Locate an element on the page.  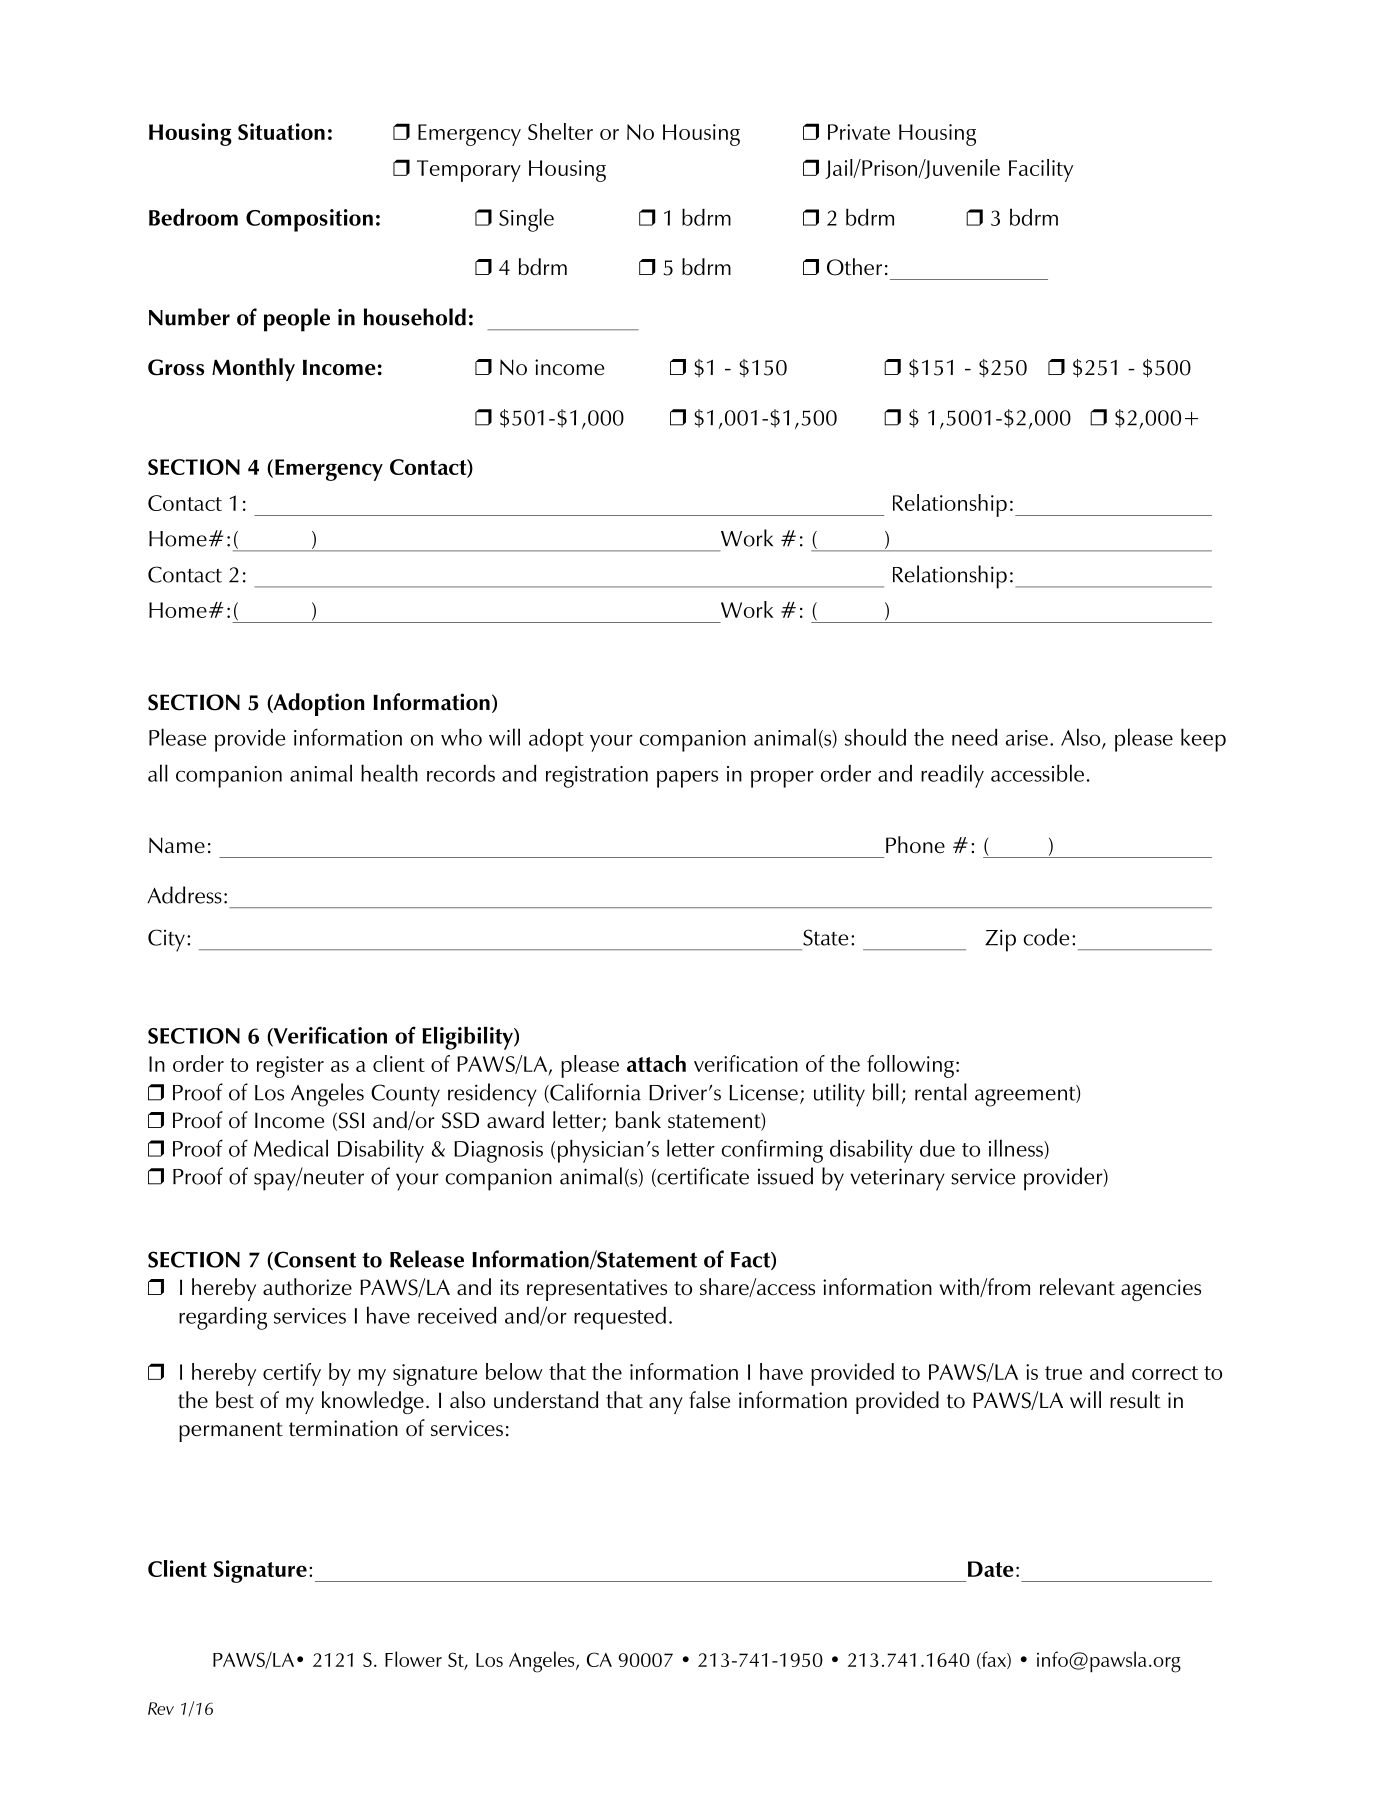
Facility is located at coordinates (1041, 170).
